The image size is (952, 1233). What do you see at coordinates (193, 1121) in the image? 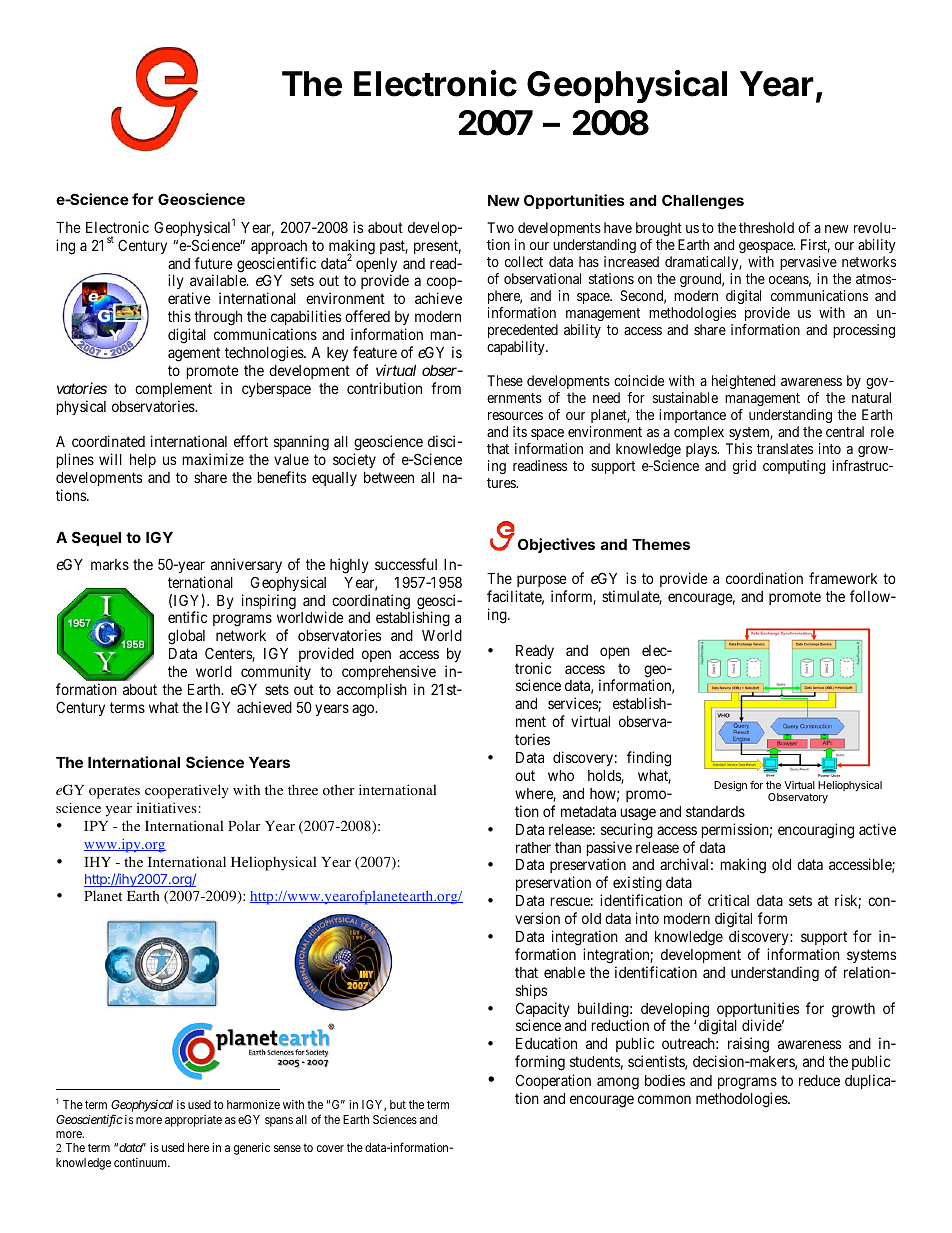
I see `appropriate` at bounding box center [193, 1121].
